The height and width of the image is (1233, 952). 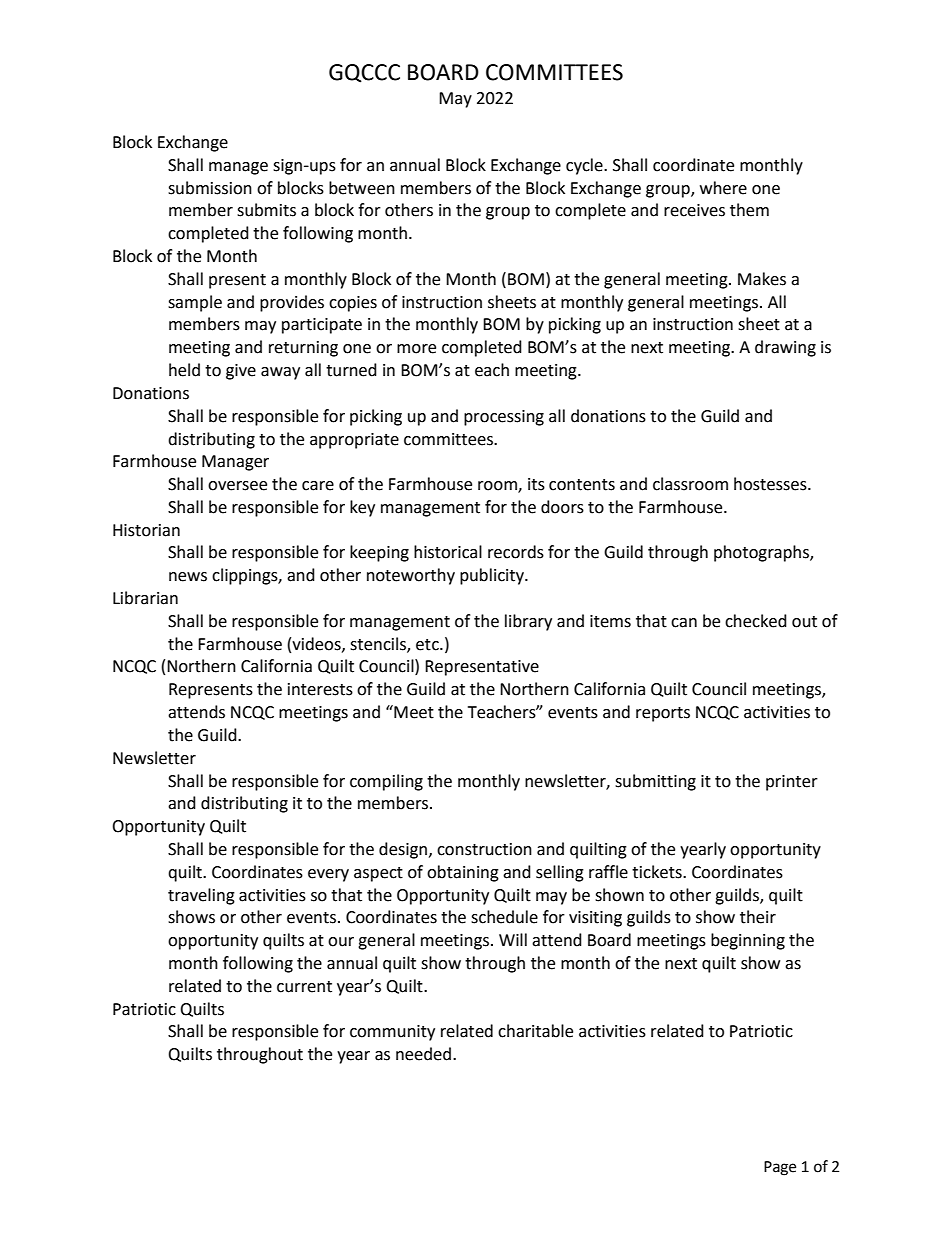 What do you see at coordinates (362, 188) in the image?
I see `between` at bounding box center [362, 188].
